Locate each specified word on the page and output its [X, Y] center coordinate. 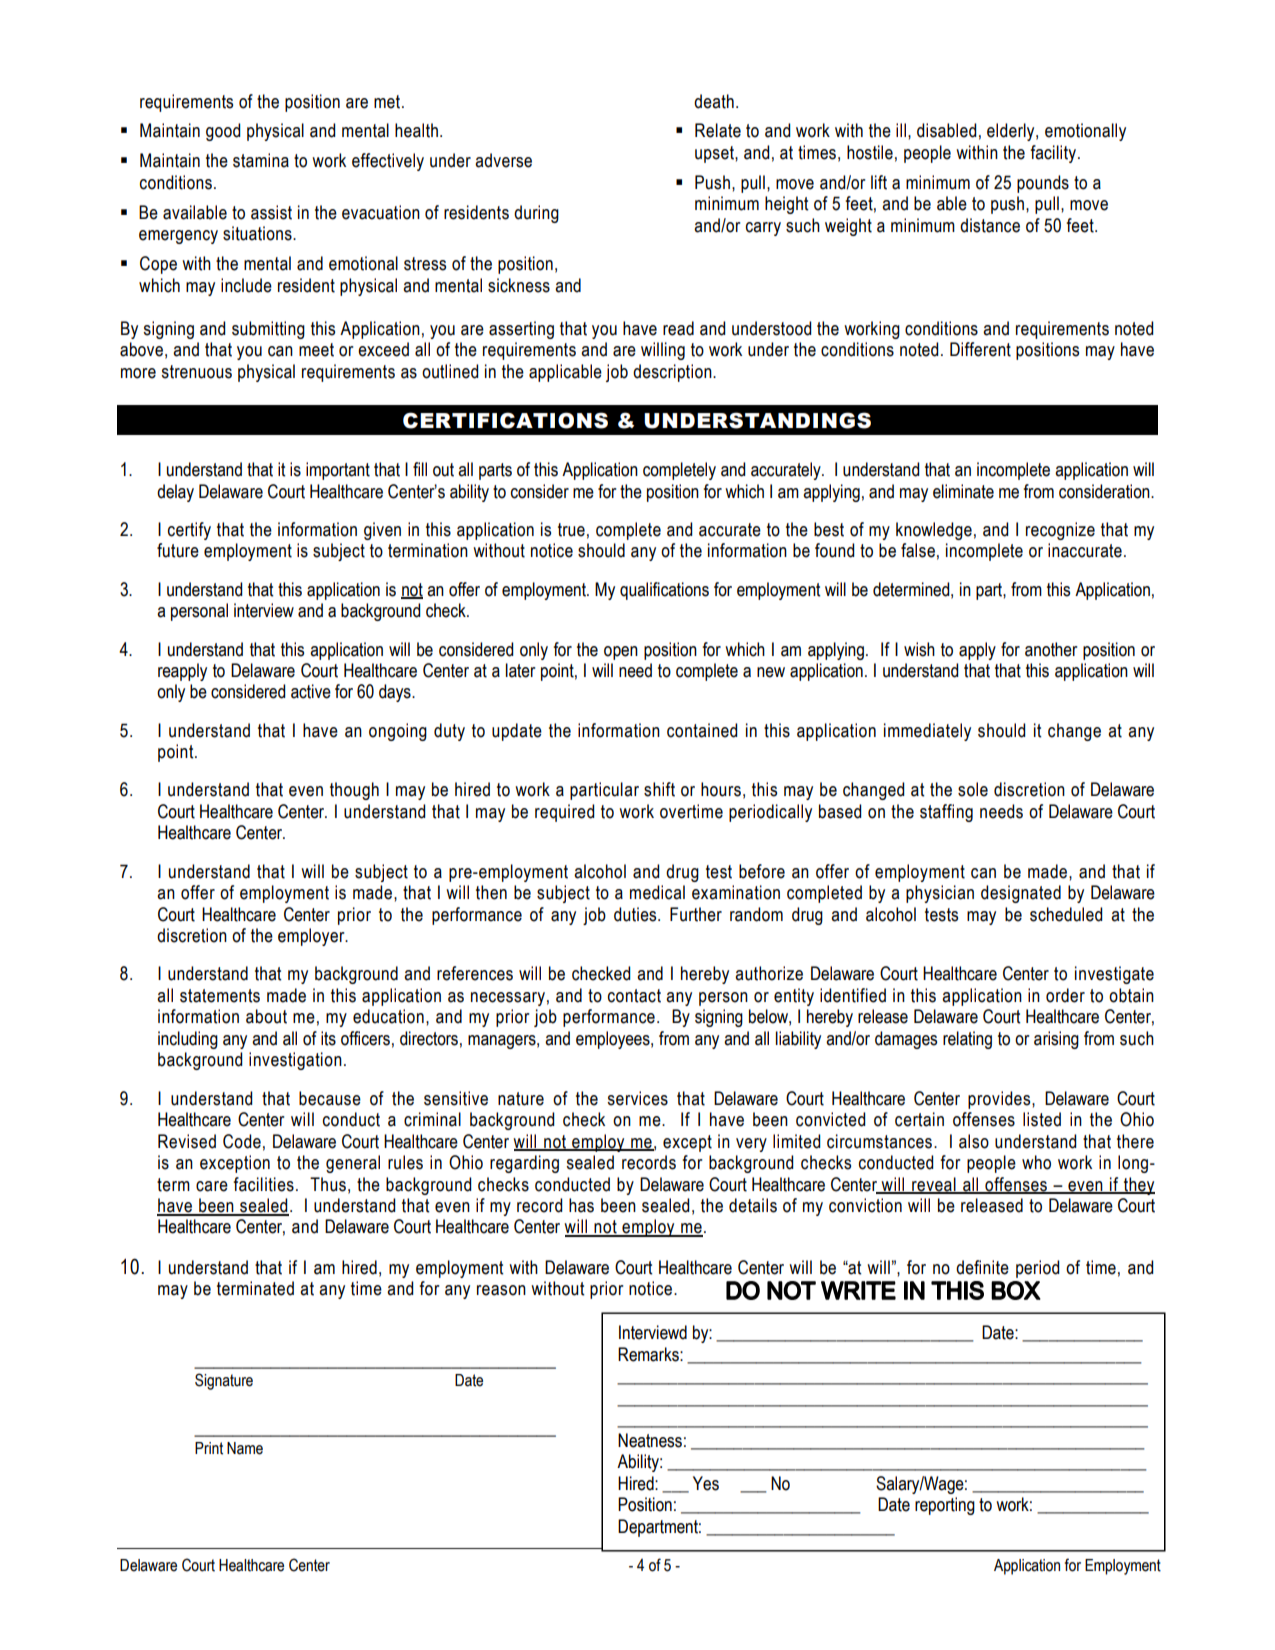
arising [1056, 1040]
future [178, 550]
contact [634, 996]
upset [715, 154]
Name [245, 1448]
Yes [706, 1483]
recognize [1060, 531]
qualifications [664, 591]
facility [1054, 154]
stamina [261, 160]
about [266, 1016]
